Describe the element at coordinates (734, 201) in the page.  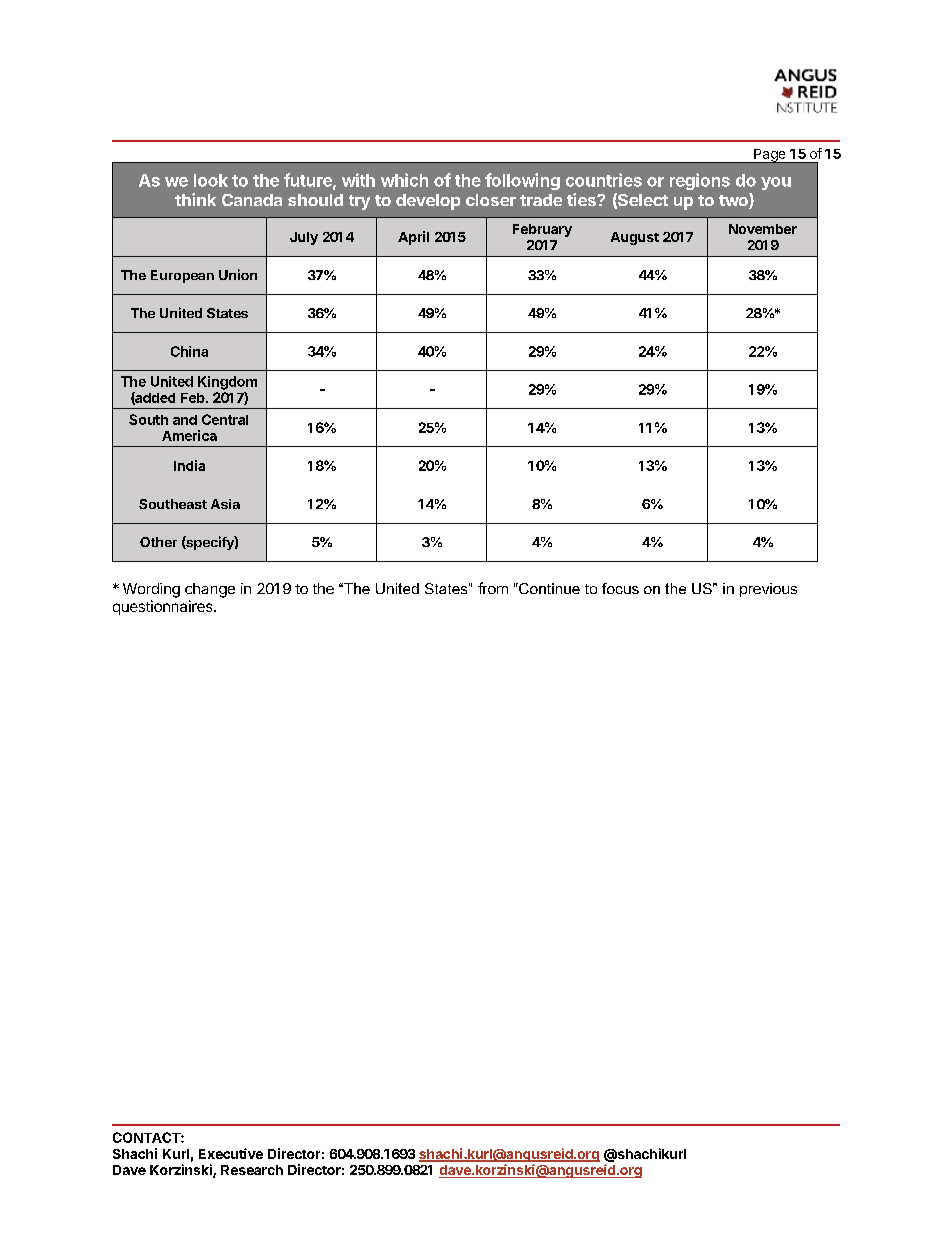
I see `two` at that location.
